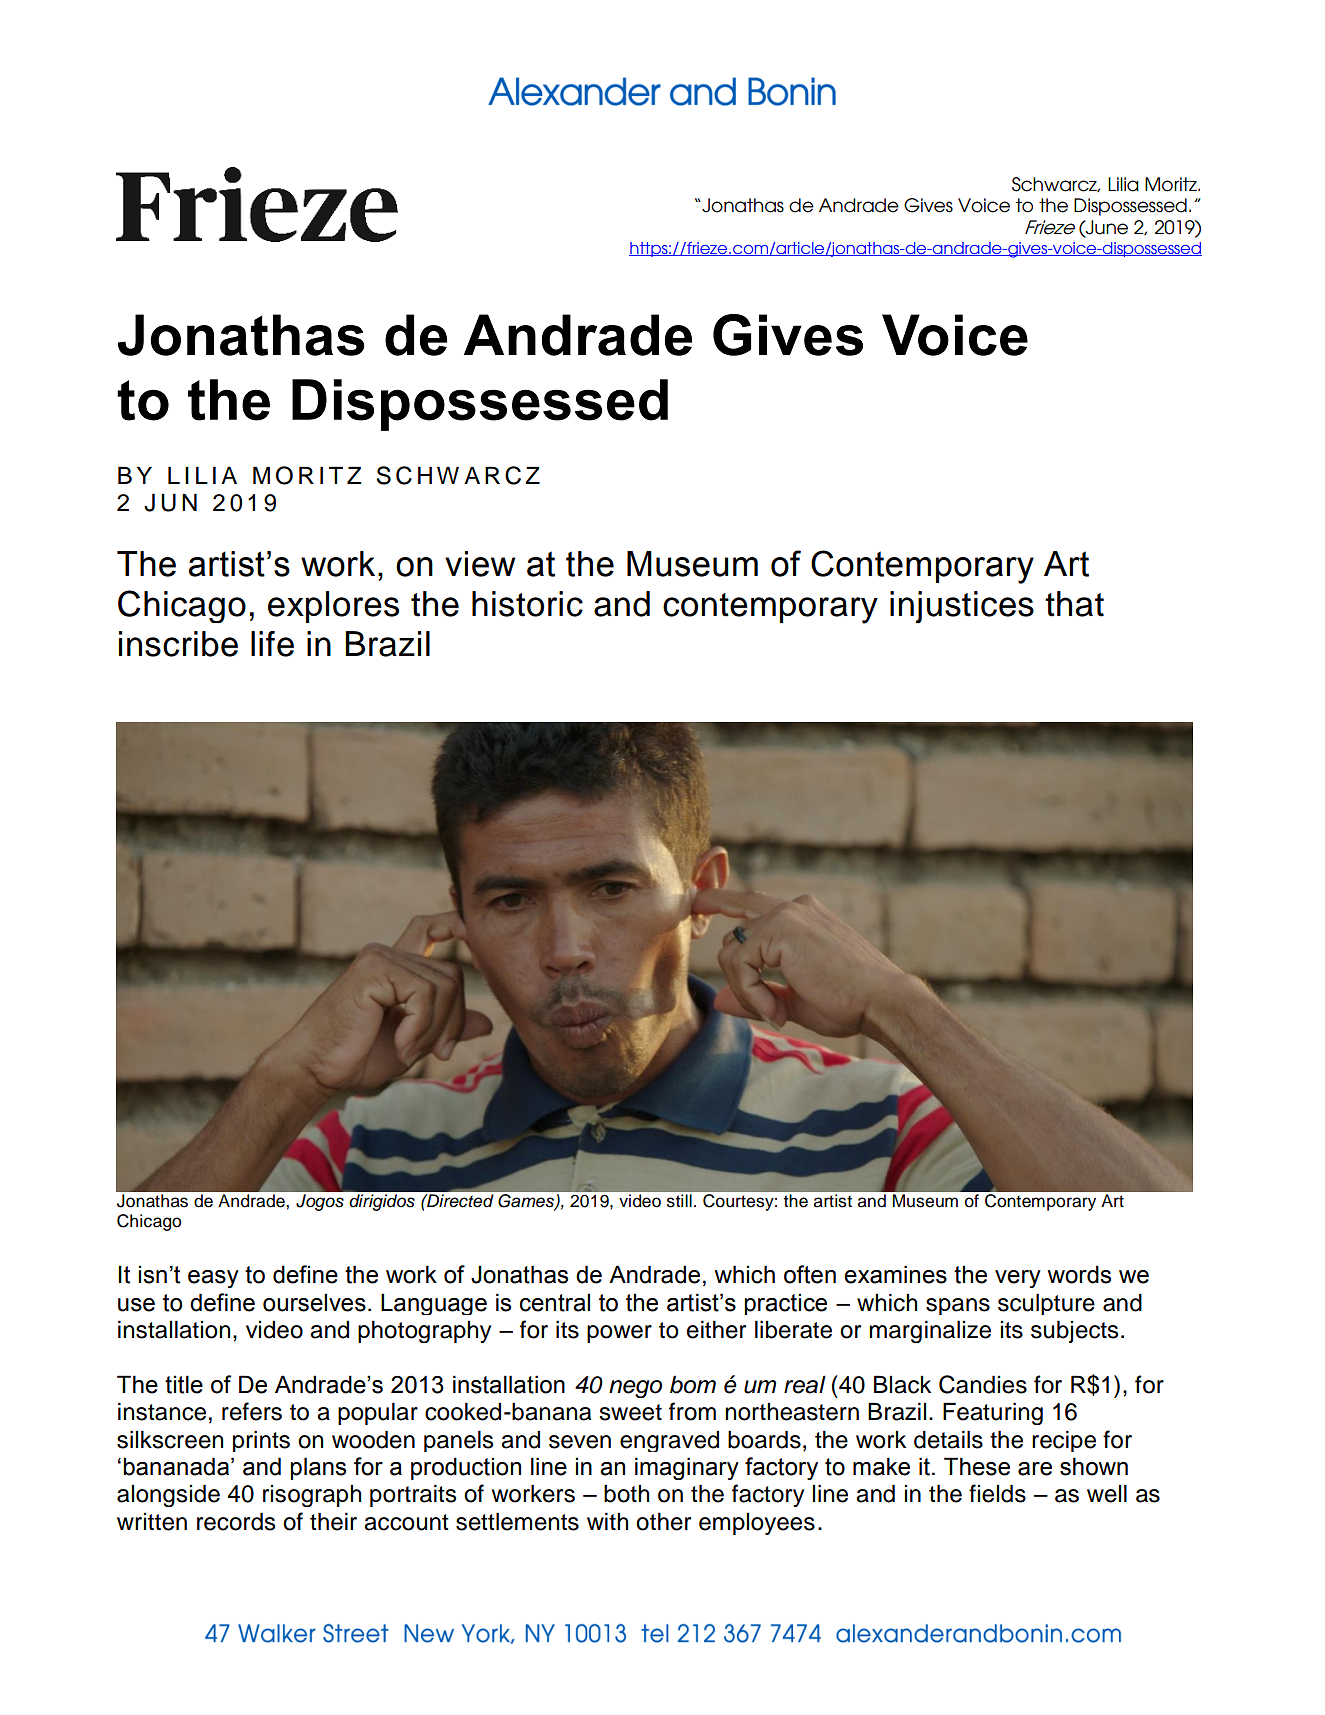 The height and width of the screenshot is (1715, 1325). What do you see at coordinates (318, 1468) in the screenshot?
I see `plans` at bounding box center [318, 1468].
